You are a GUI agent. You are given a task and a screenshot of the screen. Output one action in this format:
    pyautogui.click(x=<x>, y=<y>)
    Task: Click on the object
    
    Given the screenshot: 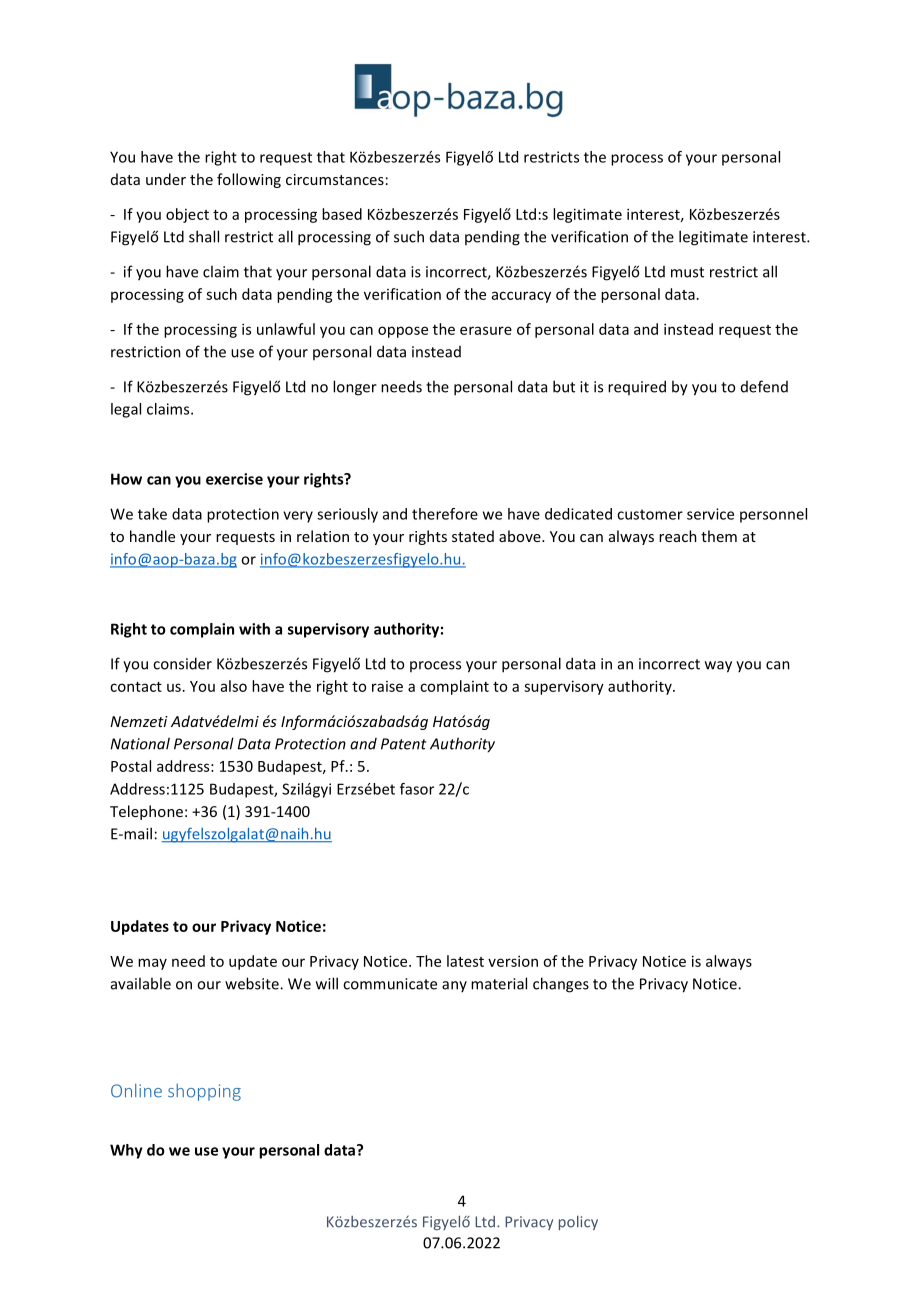 What is the action you would take?
    pyautogui.click(x=187, y=215)
